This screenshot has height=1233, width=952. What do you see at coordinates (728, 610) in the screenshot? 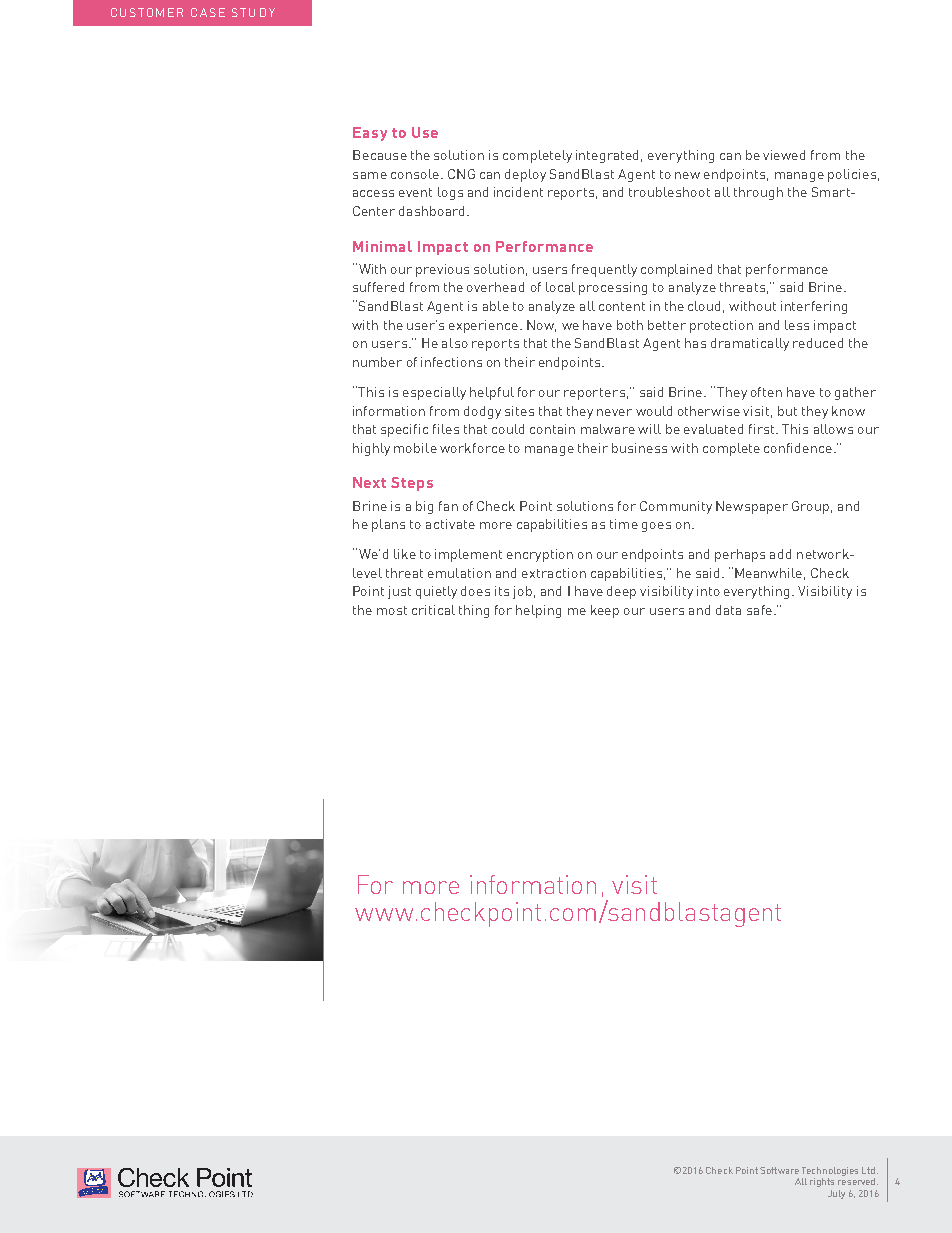
I see `data` at bounding box center [728, 610].
